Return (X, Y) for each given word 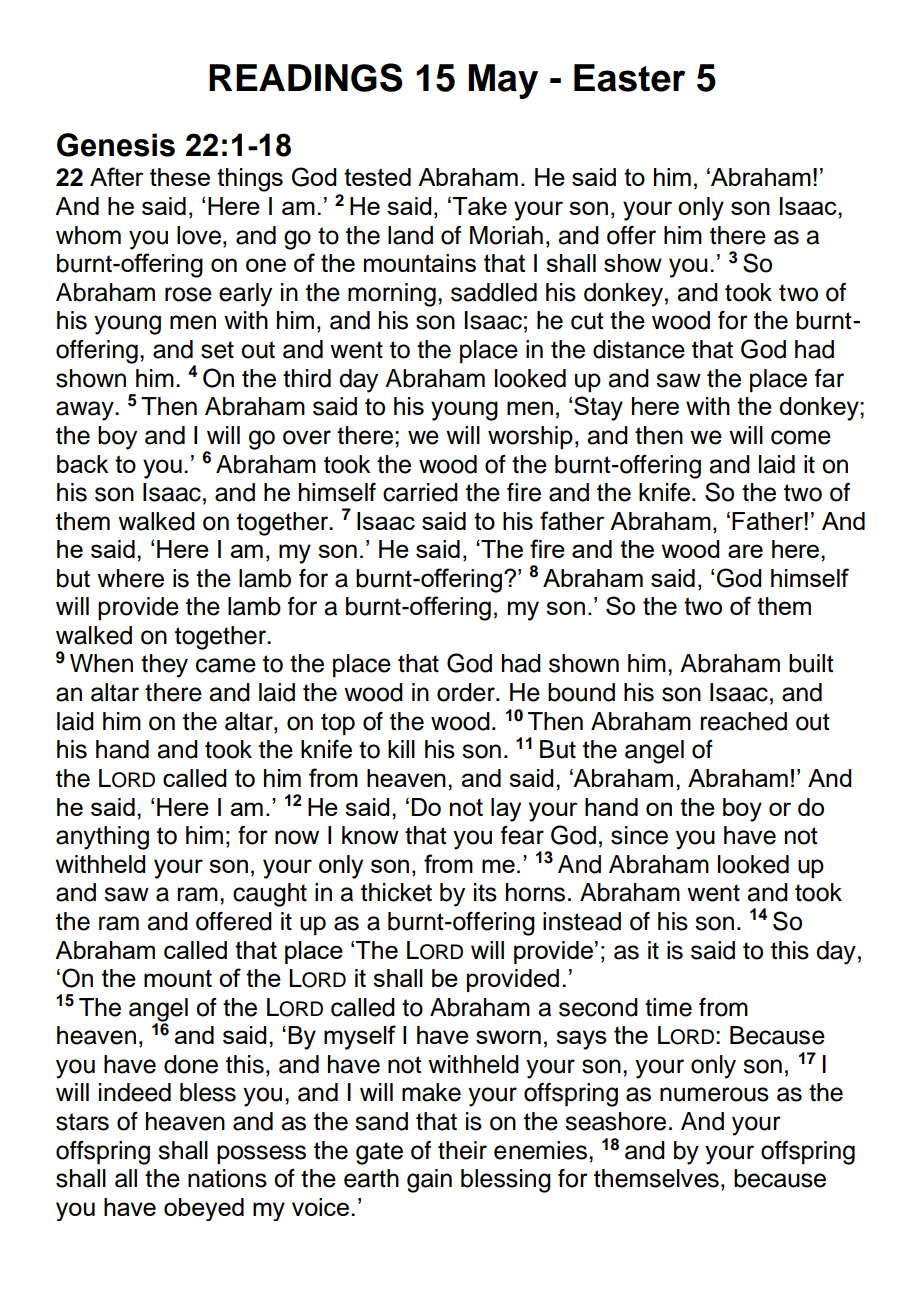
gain (429, 1181)
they (164, 666)
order (467, 692)
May (503, 81)
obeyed (204, 1209)
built (811, 663)
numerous (714, 1094)
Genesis (116, 145)
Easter (629, 78)
